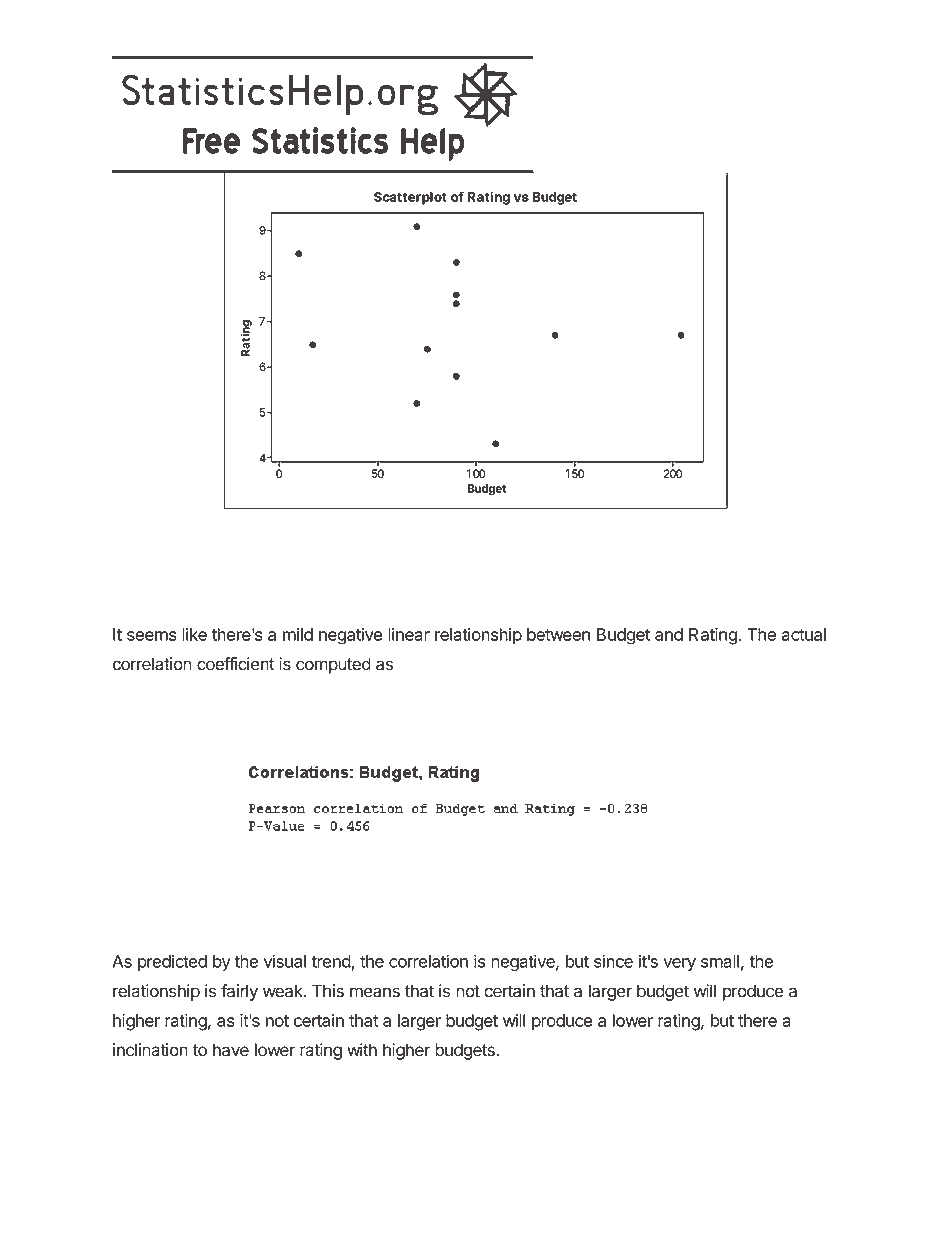 This document has height=1233, width=952. I want to click on and, so click(669, 634).
